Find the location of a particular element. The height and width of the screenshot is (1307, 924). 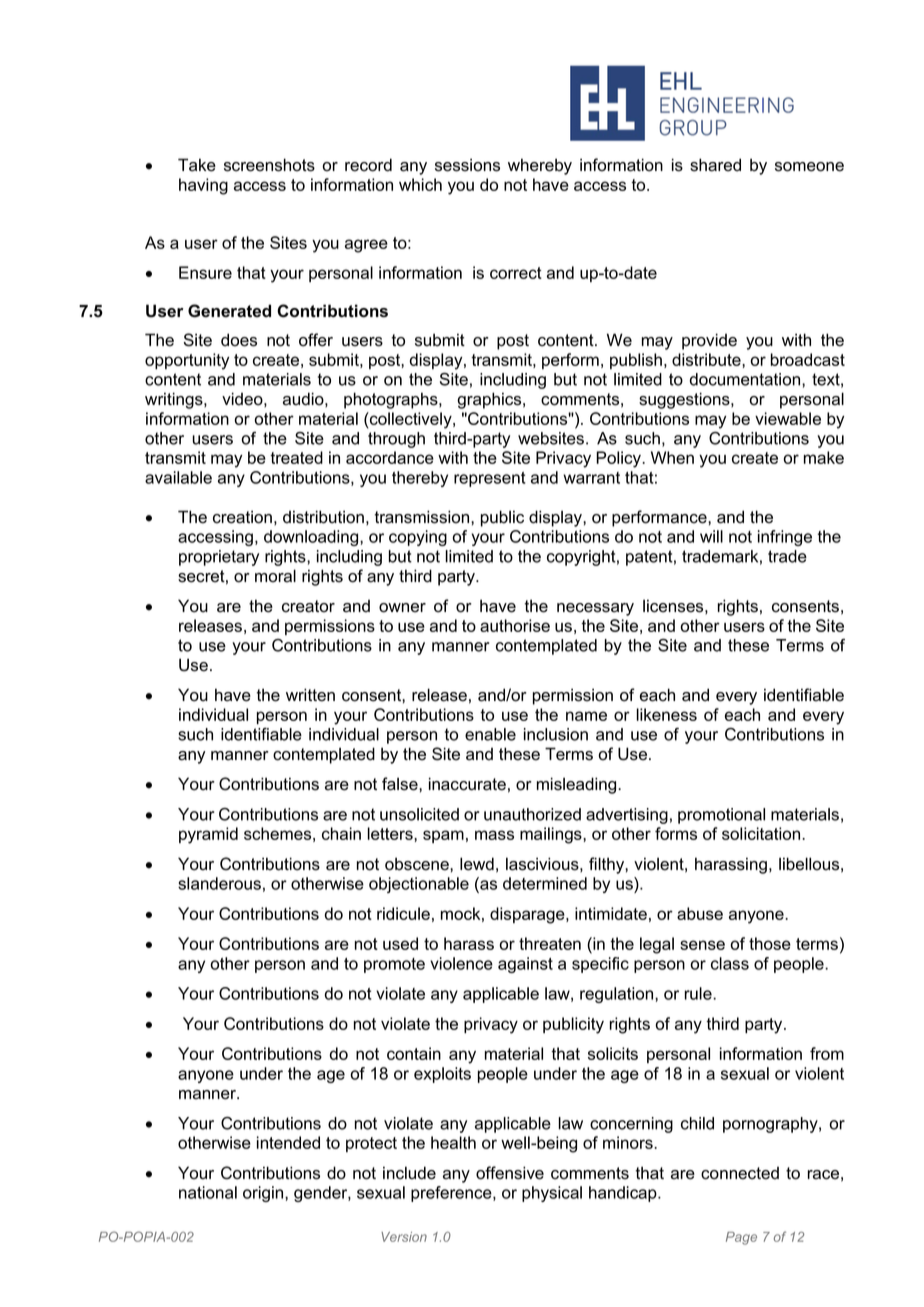

offensive is located at coordinates (510, 1173).
